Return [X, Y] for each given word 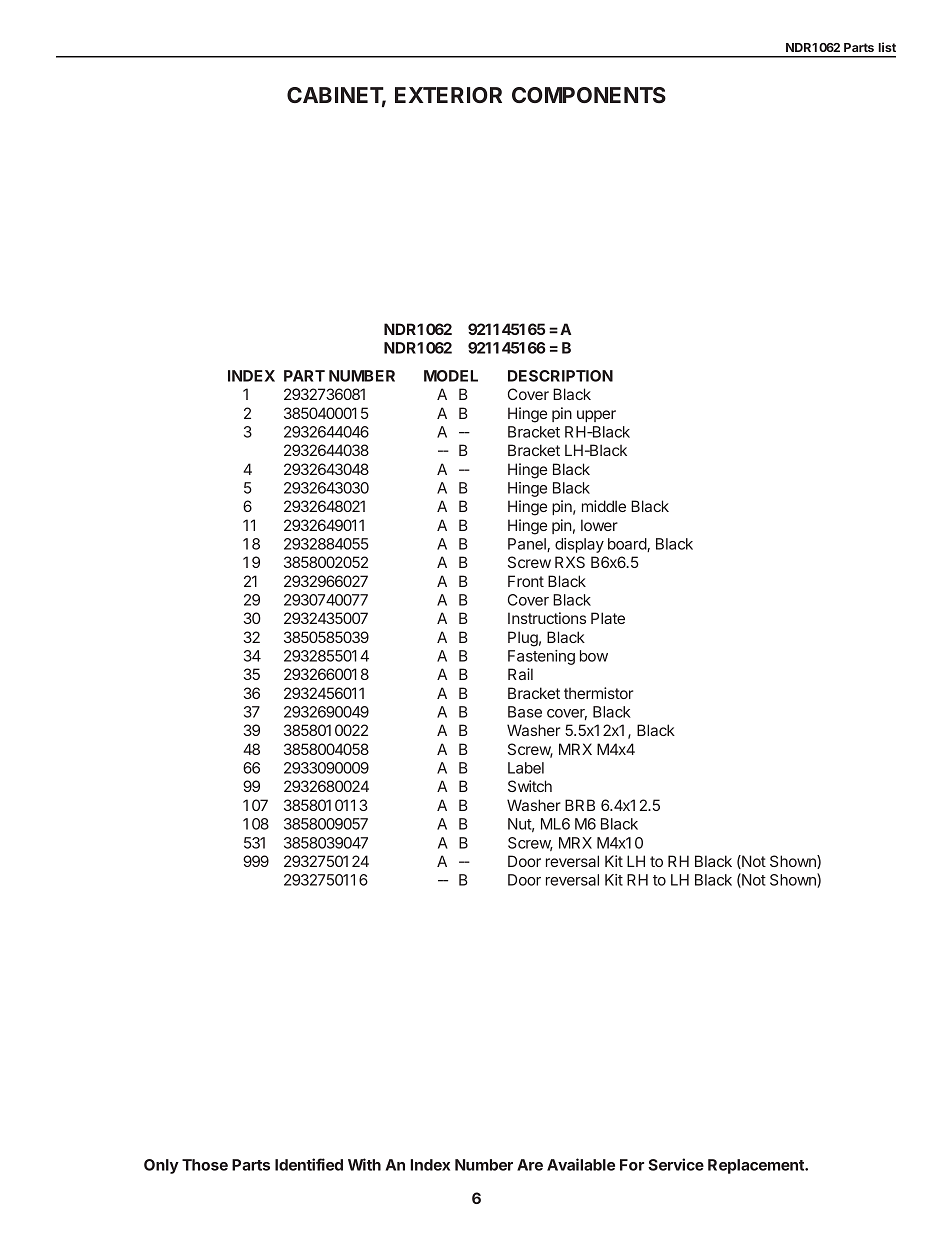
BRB [580, 805]
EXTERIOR [448, 95]
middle [604, 506]
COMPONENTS [589, 95]
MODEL [451, 376]
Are [530, 1165]
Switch [530, 786]
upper [596, 416]
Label [526, 768]
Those [205, 1165]
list [887, 47]
